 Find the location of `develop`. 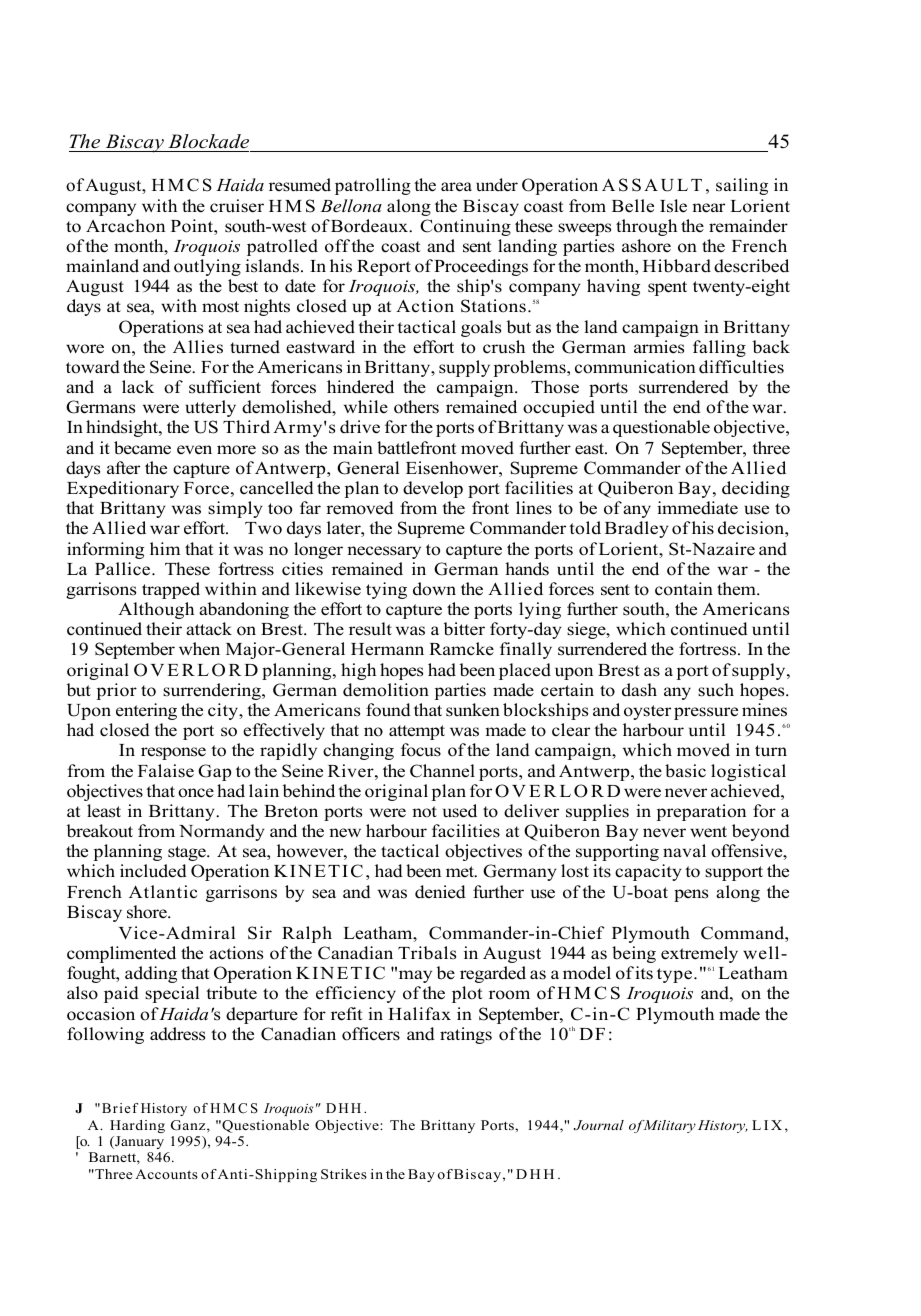

develop is located at coordinates (433, 489).
